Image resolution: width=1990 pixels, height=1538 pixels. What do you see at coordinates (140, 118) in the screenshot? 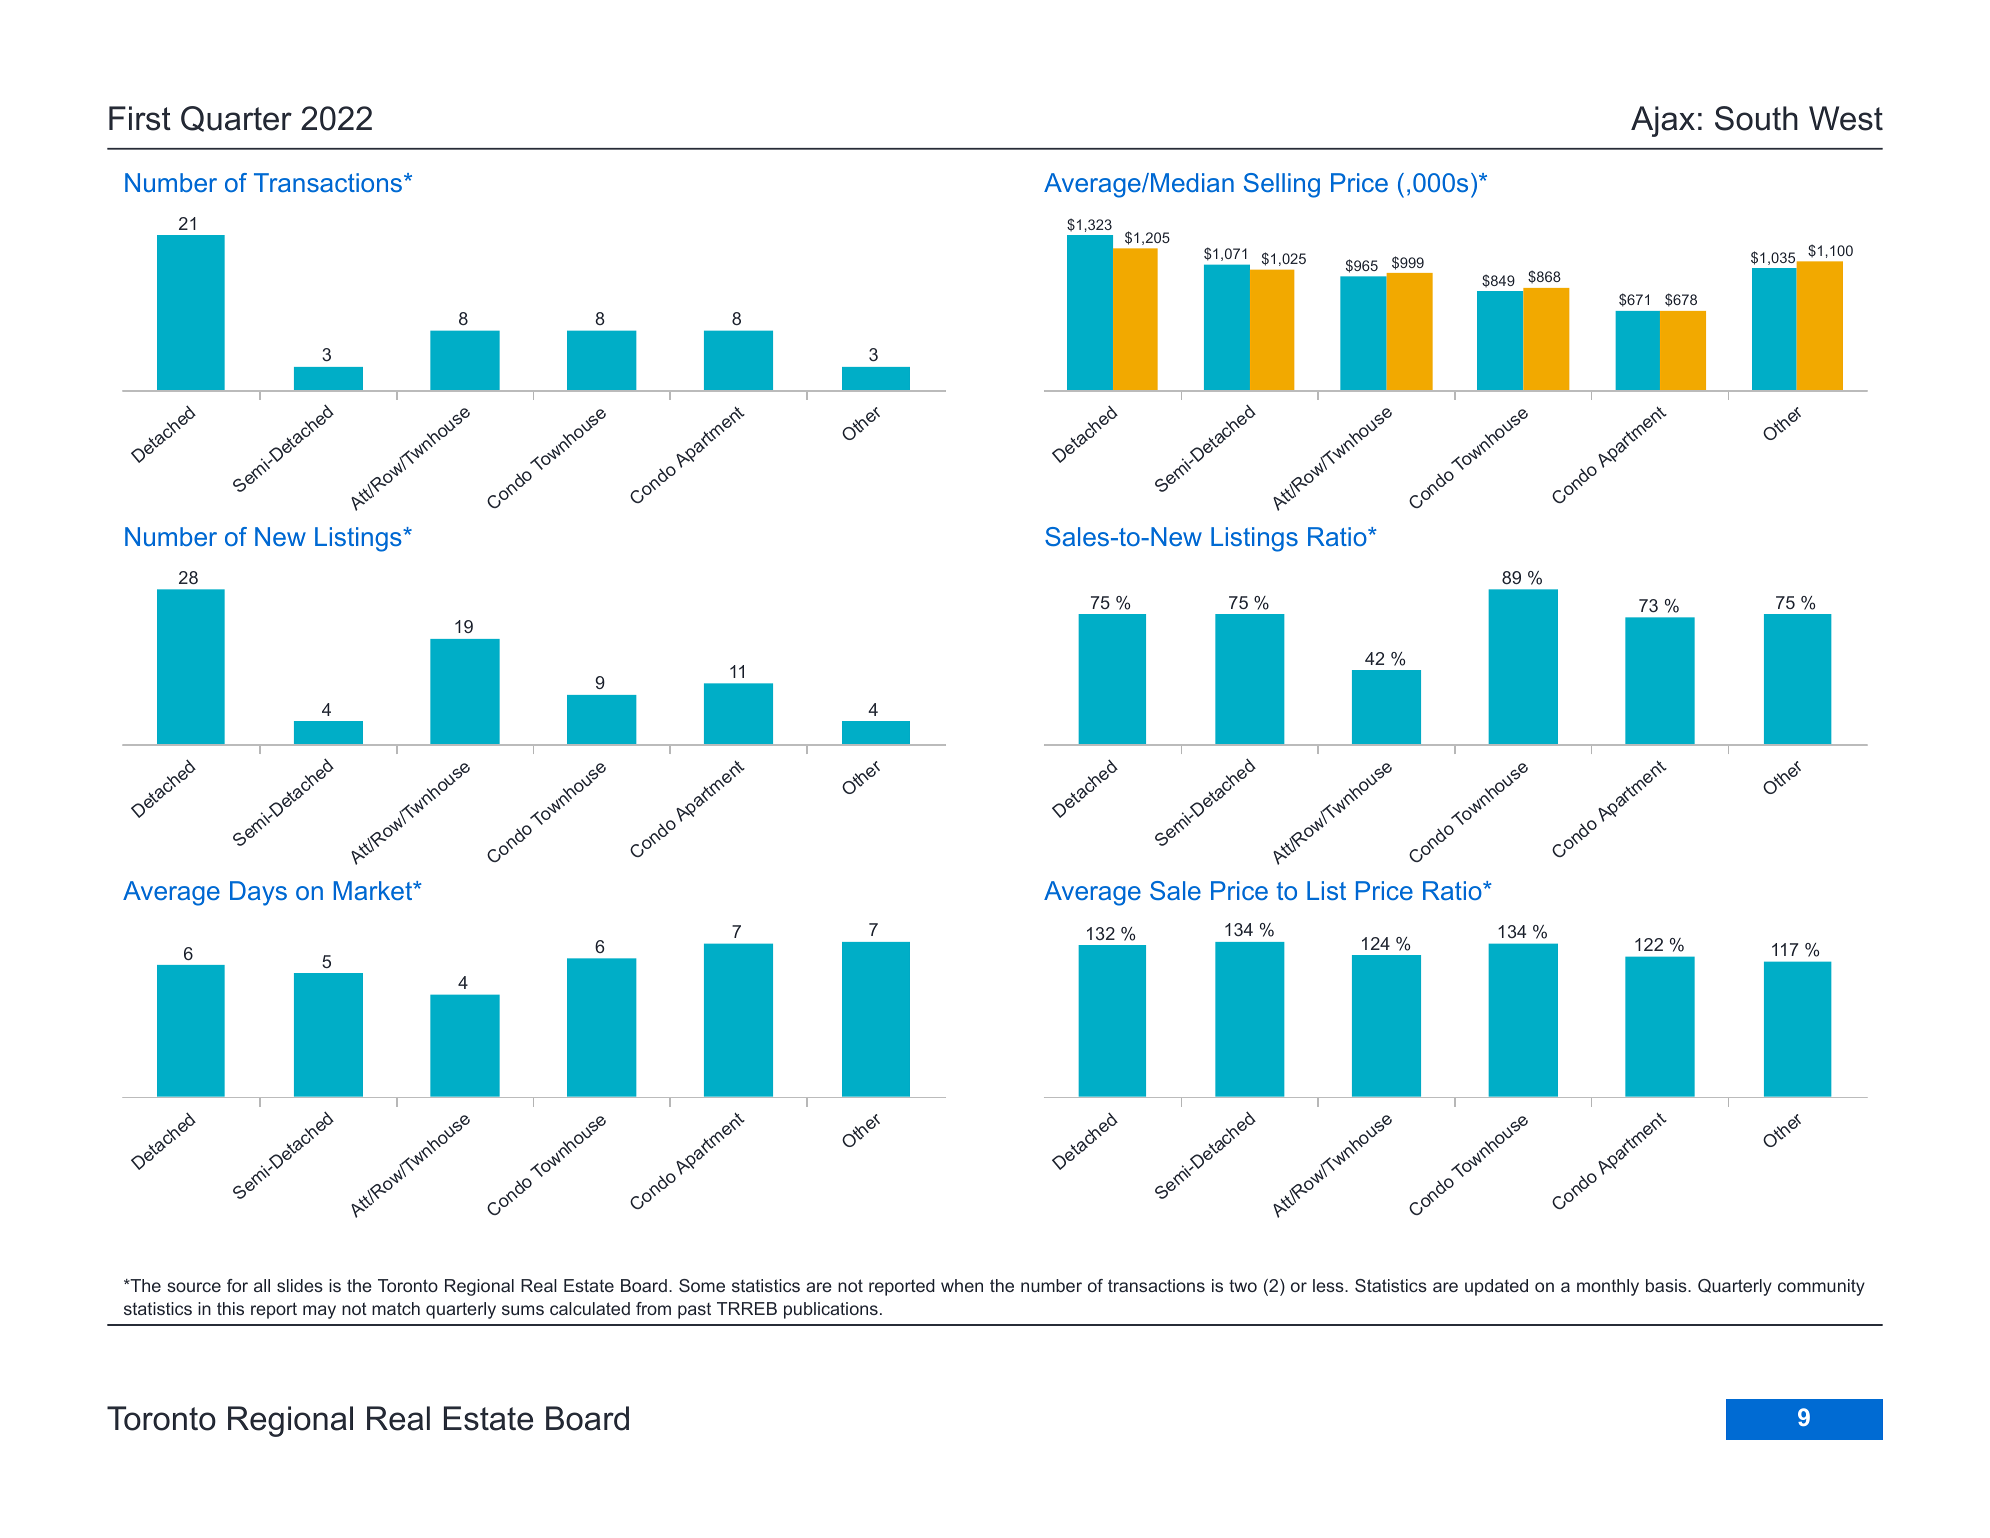
I see `First` at bounding box center [140, 118].
